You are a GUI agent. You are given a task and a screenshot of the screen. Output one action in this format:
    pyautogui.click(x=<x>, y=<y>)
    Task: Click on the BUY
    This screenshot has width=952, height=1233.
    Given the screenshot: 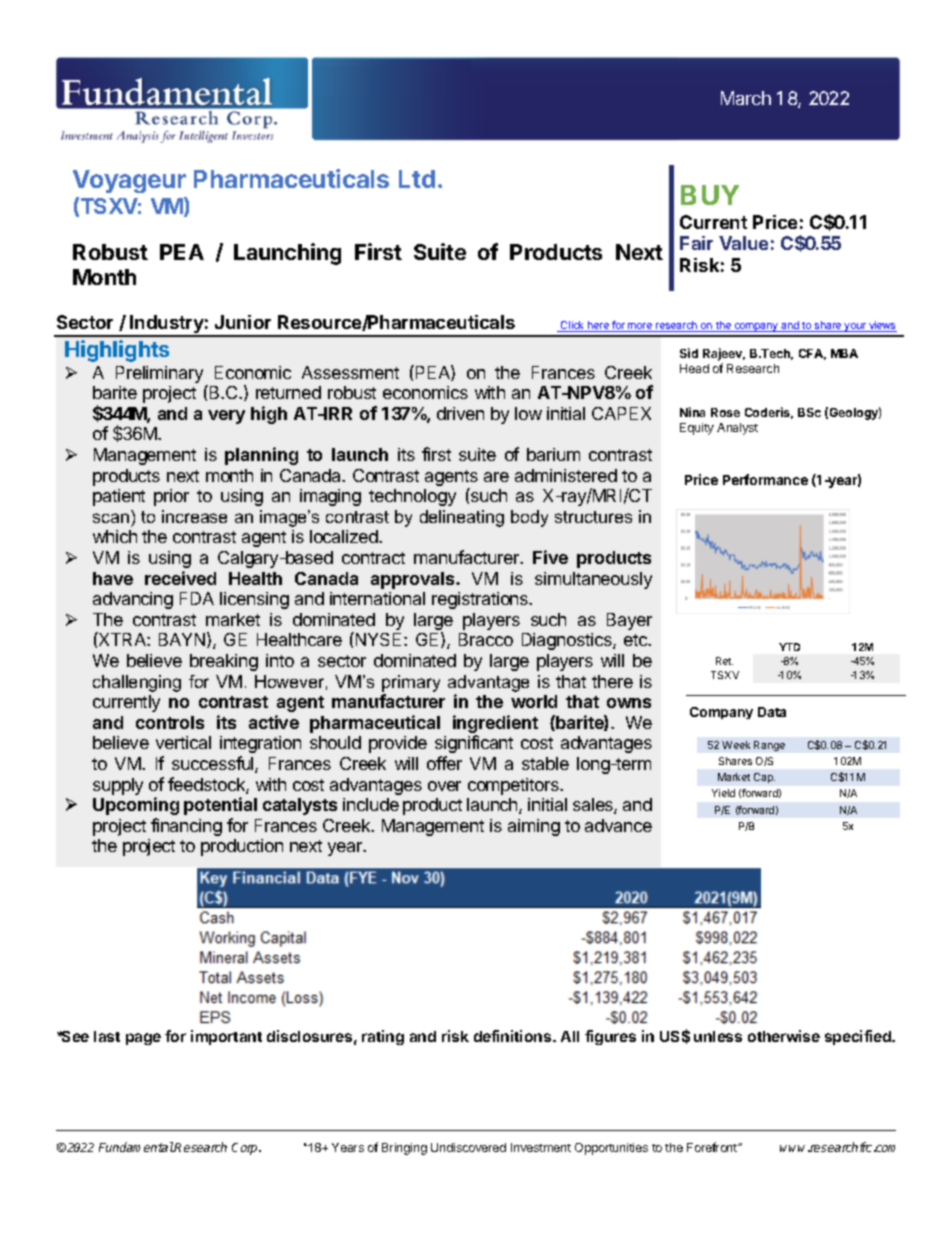 What is the action you would take?
    pyautogui.click(x=710, y=195)
